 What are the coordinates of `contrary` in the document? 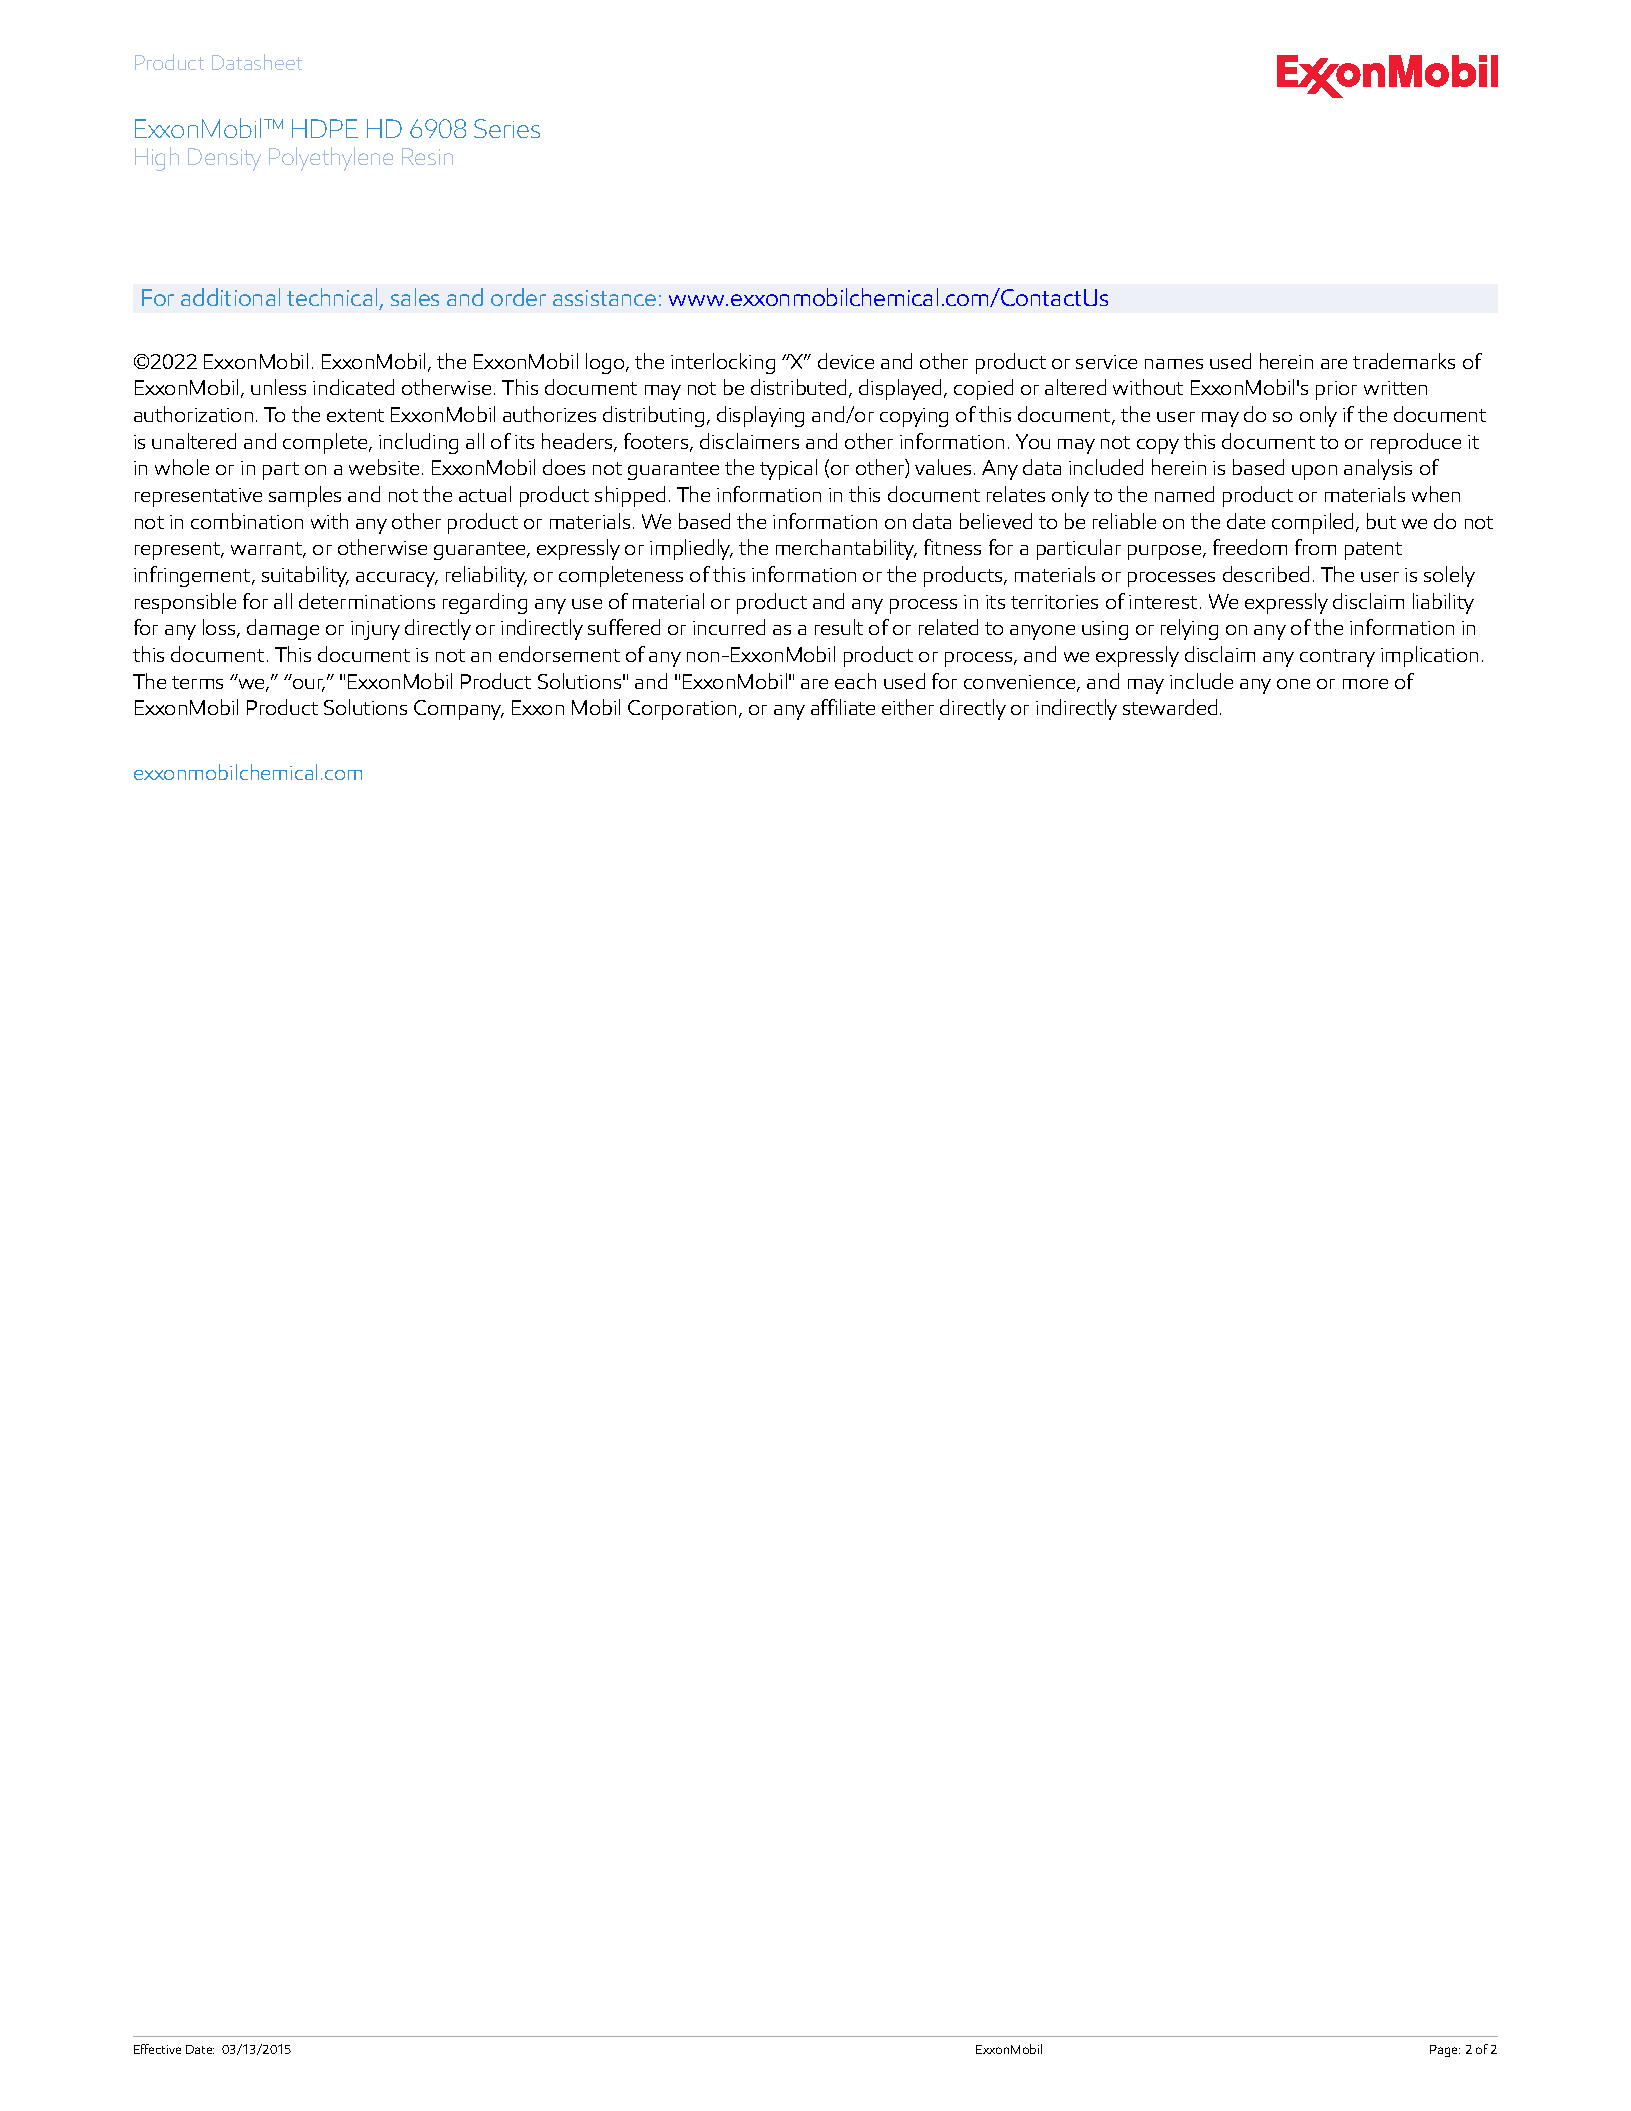 It's located at (1337, 658).
